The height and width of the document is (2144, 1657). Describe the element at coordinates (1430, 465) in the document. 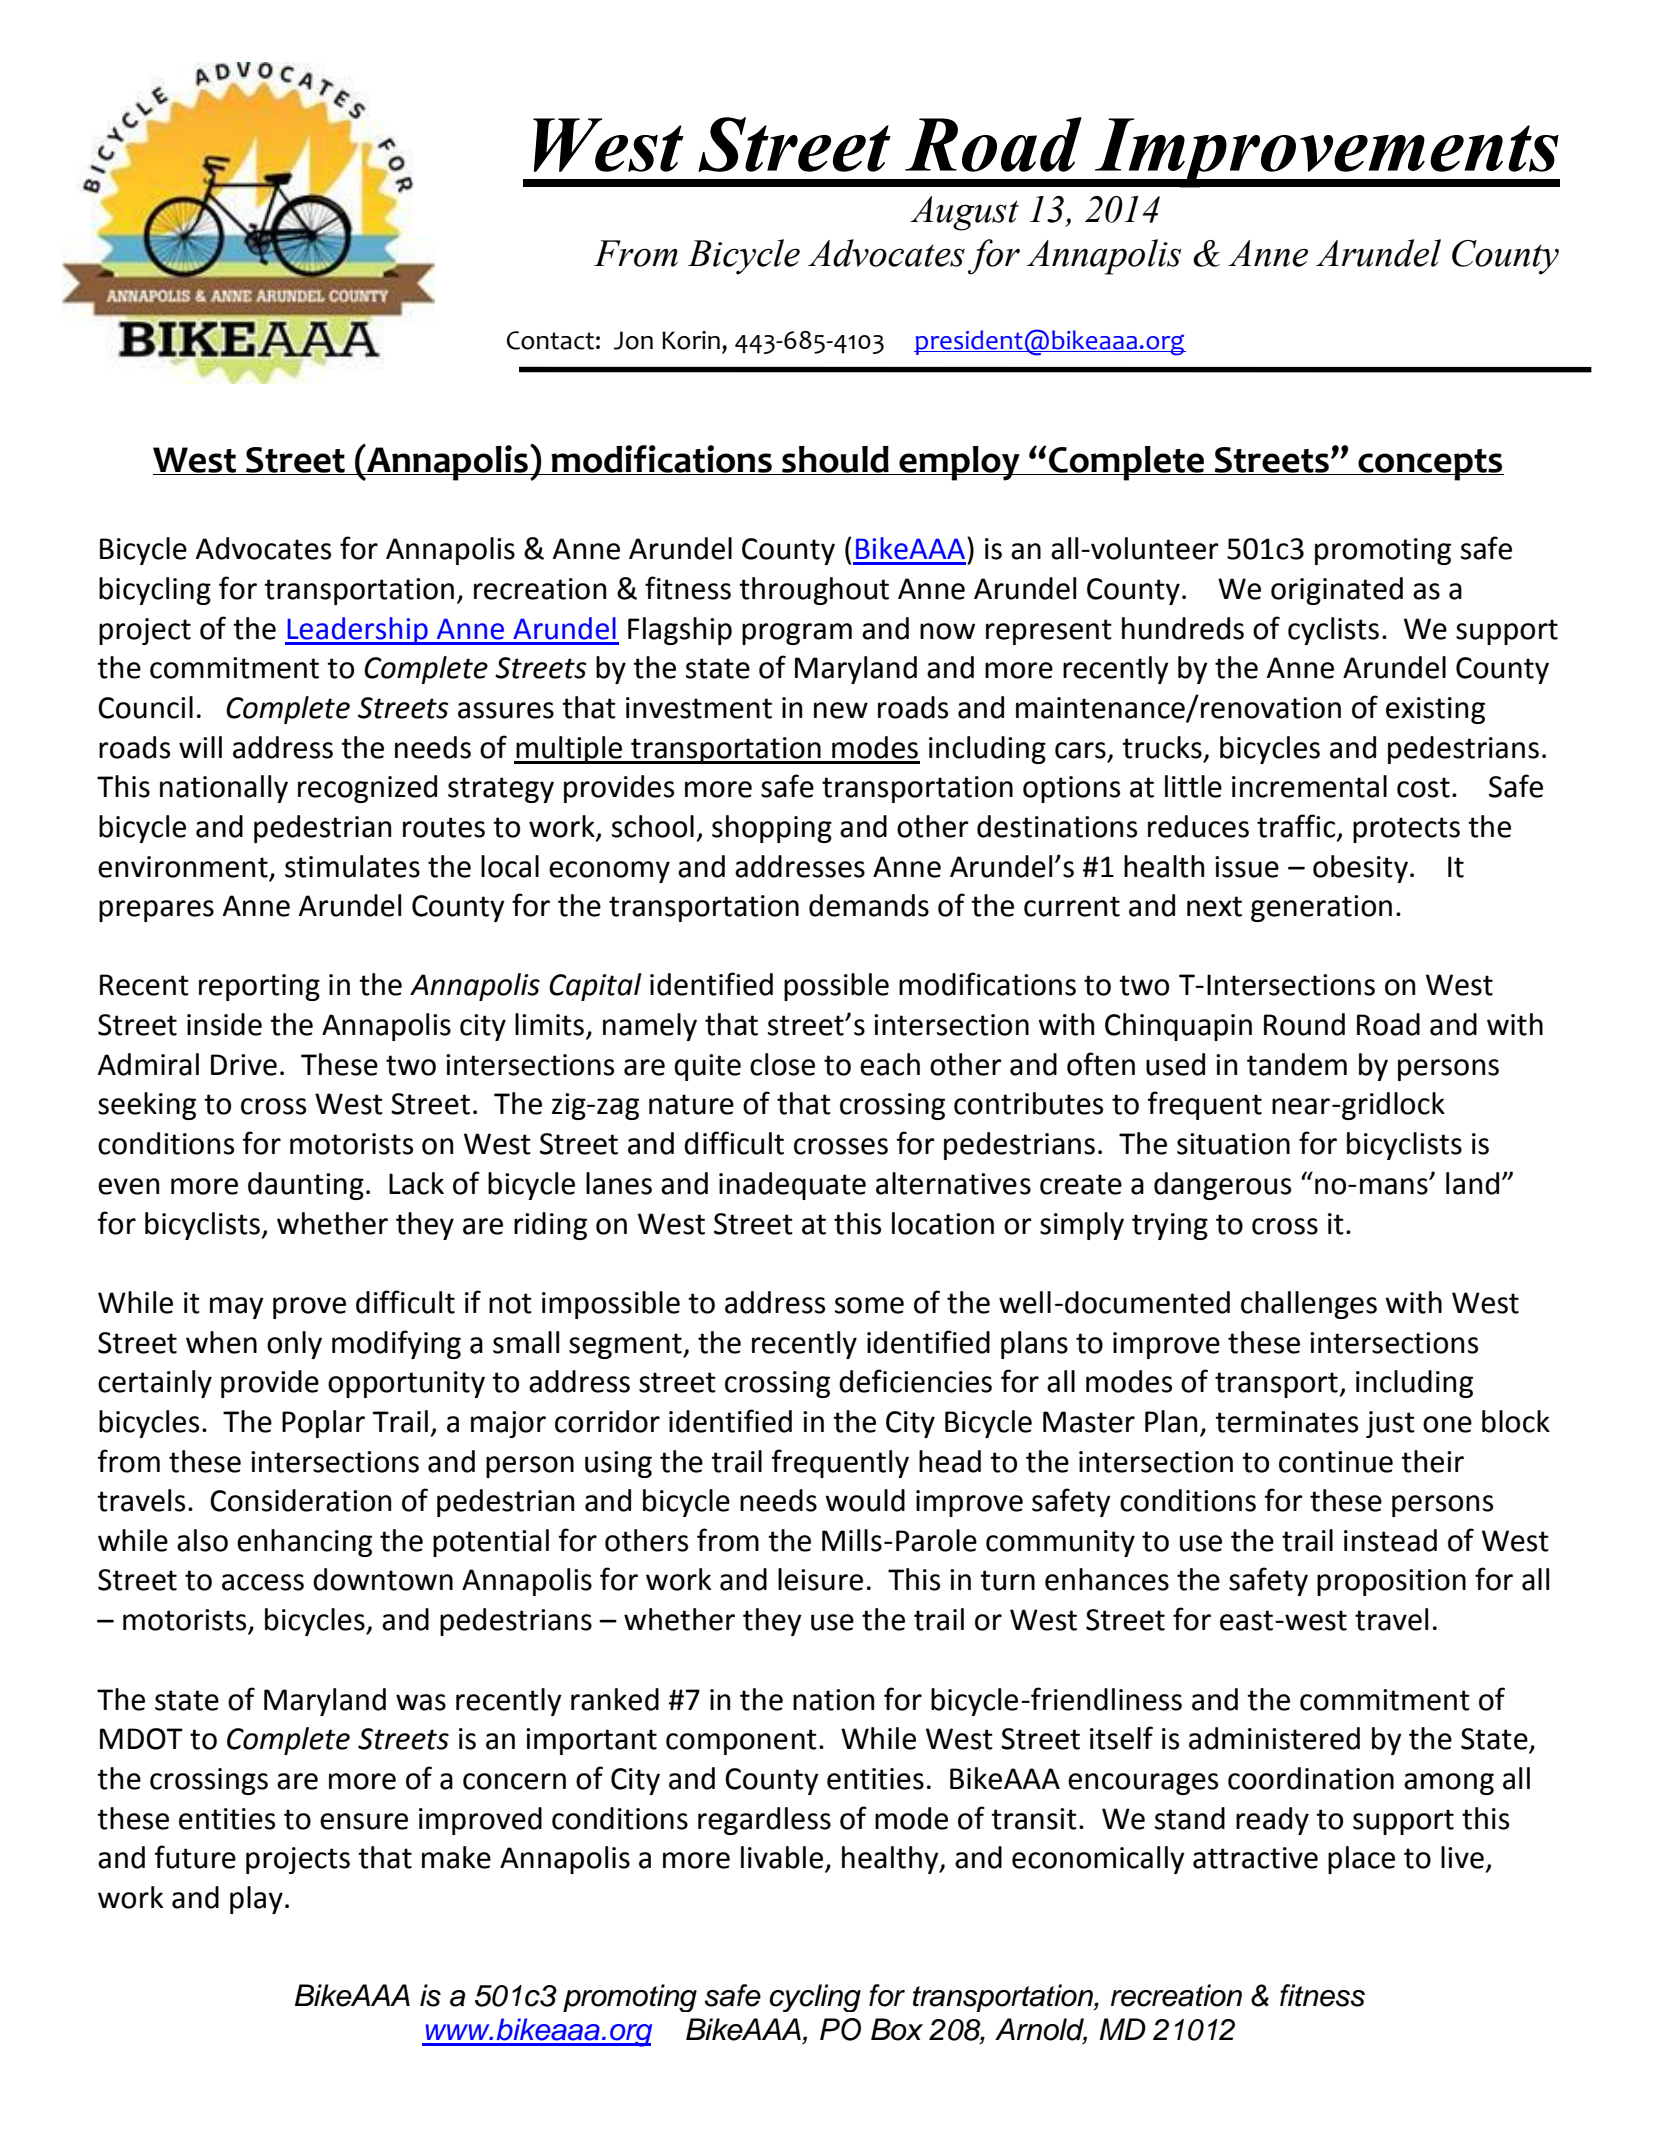

I see `concepts` at that location.
